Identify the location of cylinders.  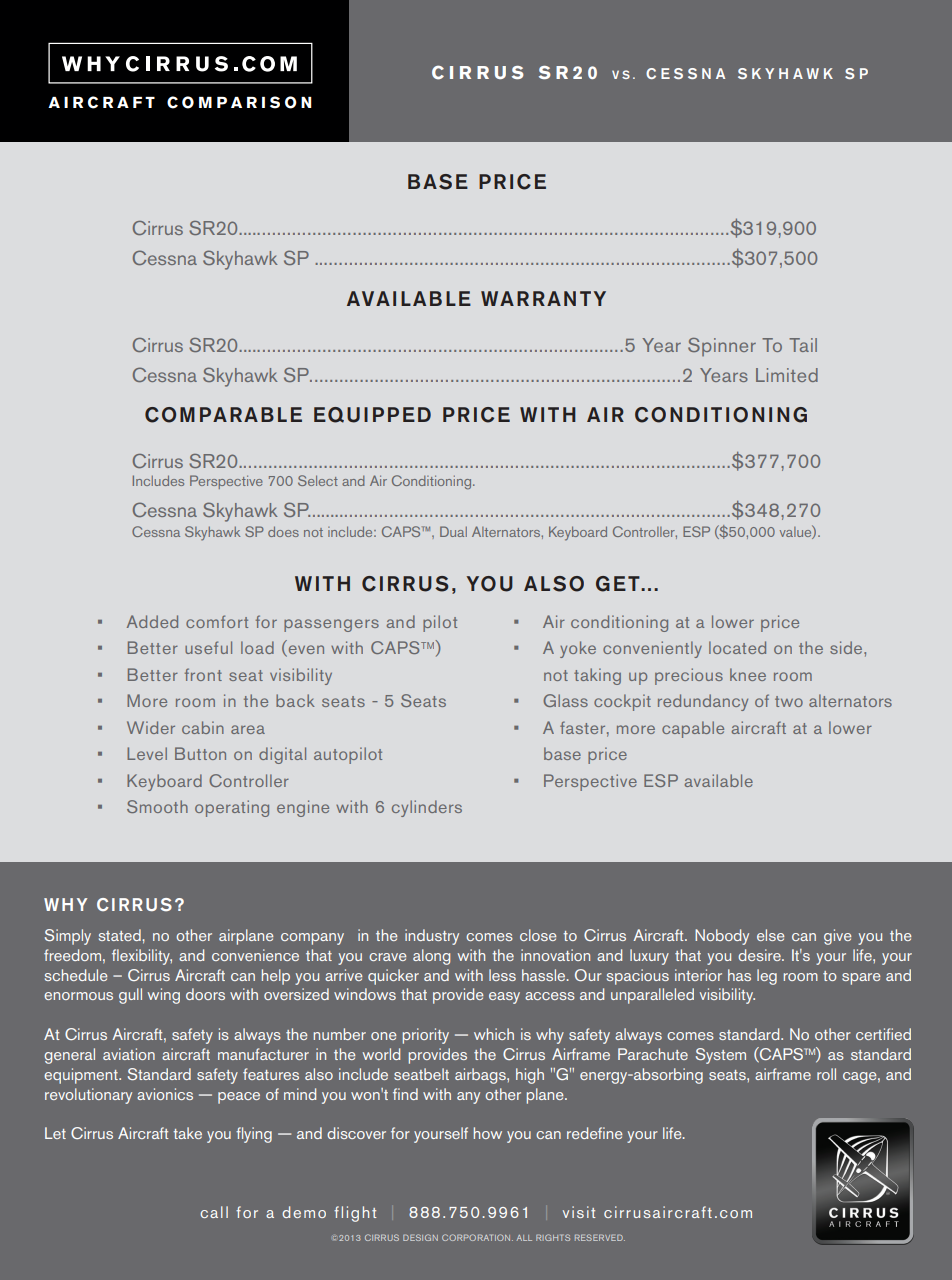
(427, 808).
